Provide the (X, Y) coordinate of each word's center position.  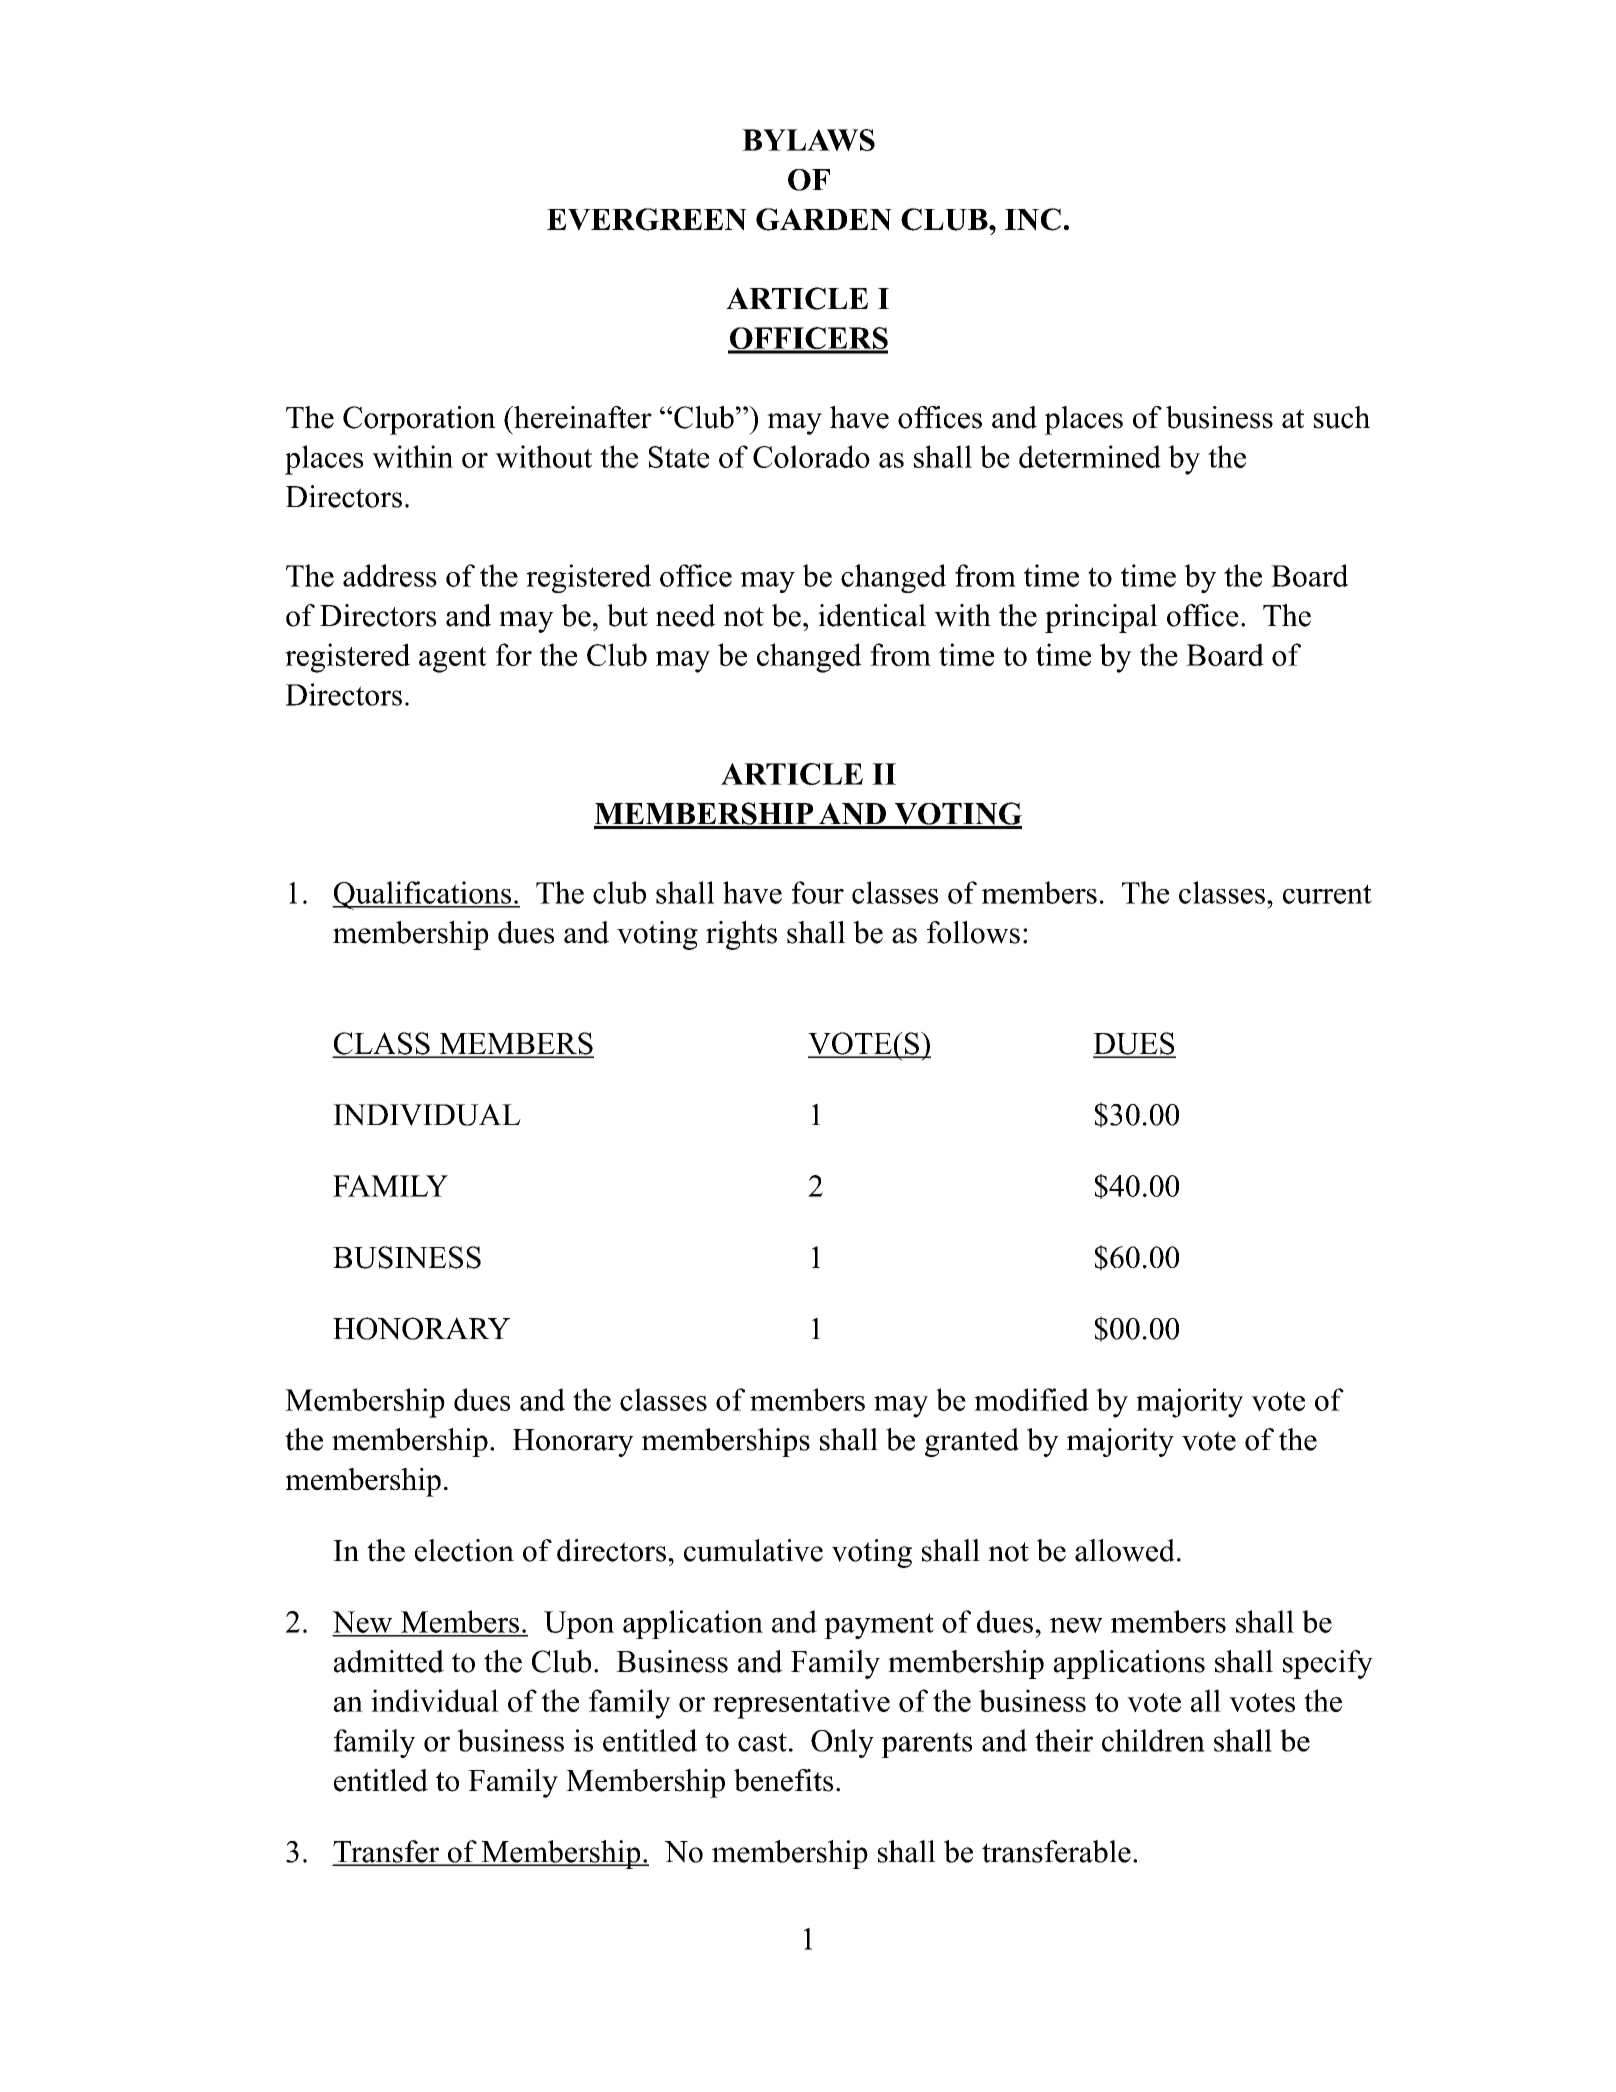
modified (1031, 1399)
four (818, 892)
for (514, 654)
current (1327, 894)
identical (872, 615)
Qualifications (423, 895)
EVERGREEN (647, 219)
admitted (389, 1661)
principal (1101, 618)
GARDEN (824, 219)
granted (972, 1442)
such (1342, 417)
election (464, 1550)
